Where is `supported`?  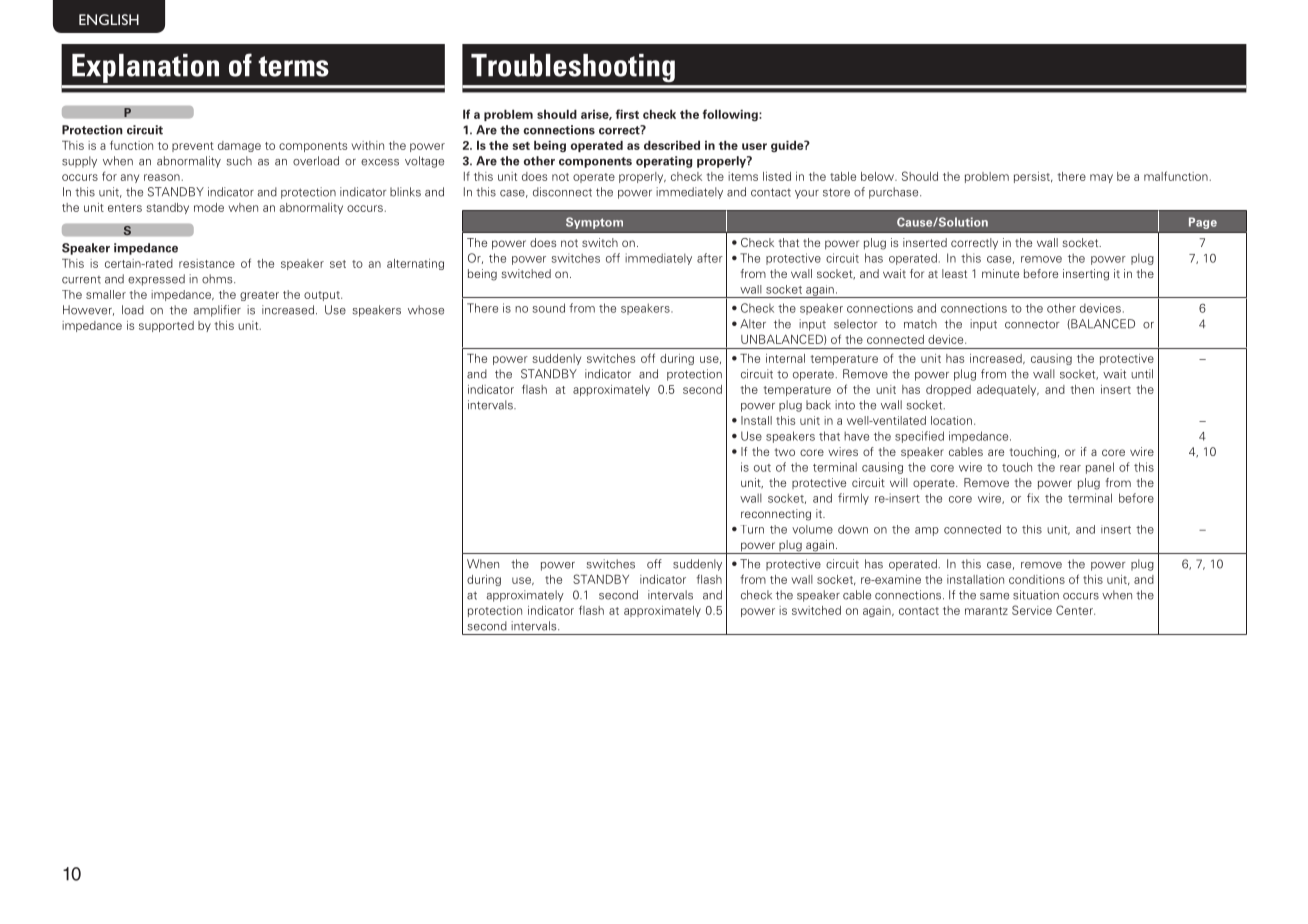 supported is located at coordinates (166, 326).
